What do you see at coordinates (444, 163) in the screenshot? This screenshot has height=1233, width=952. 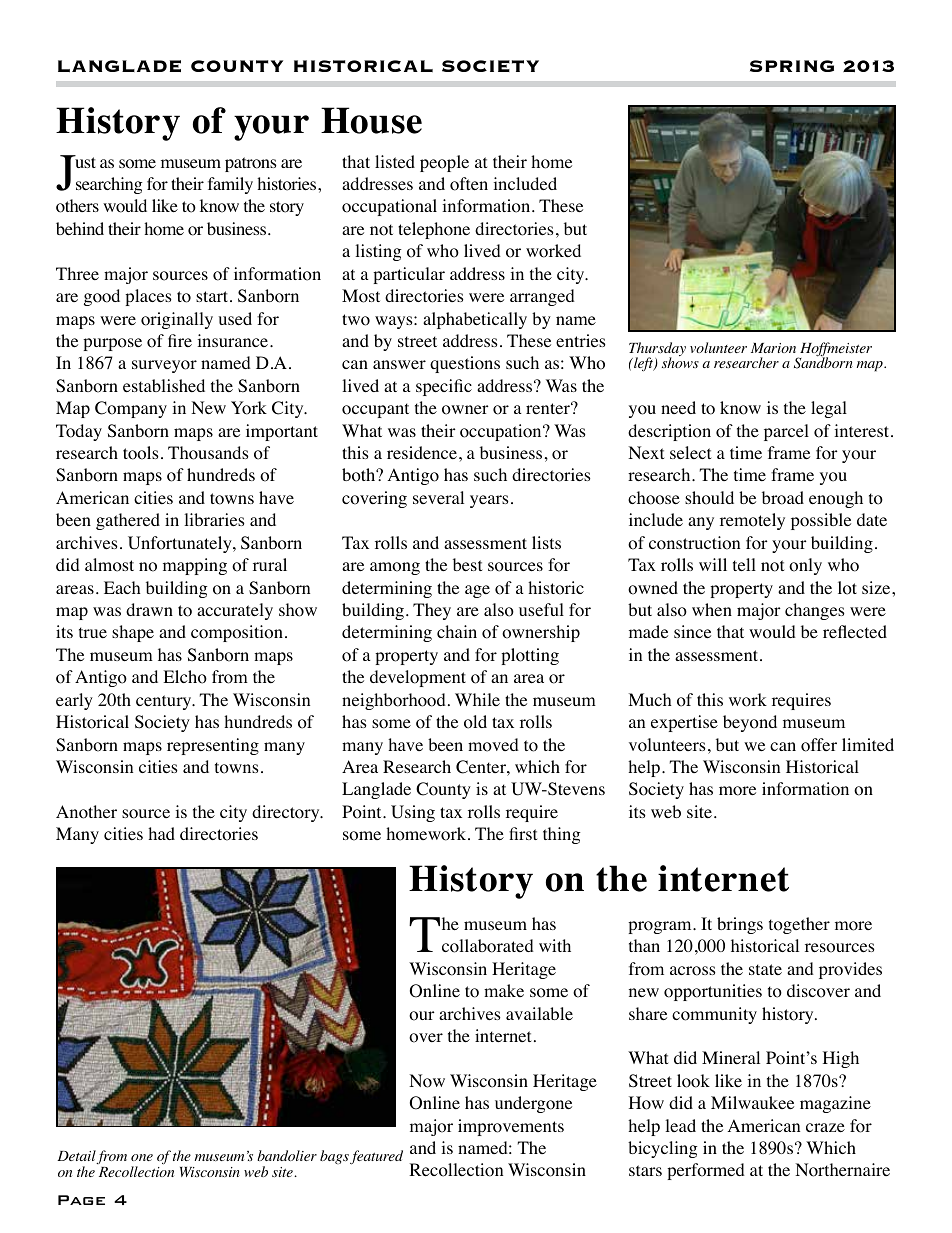 I see `people` at bounding box center [444, 163].
